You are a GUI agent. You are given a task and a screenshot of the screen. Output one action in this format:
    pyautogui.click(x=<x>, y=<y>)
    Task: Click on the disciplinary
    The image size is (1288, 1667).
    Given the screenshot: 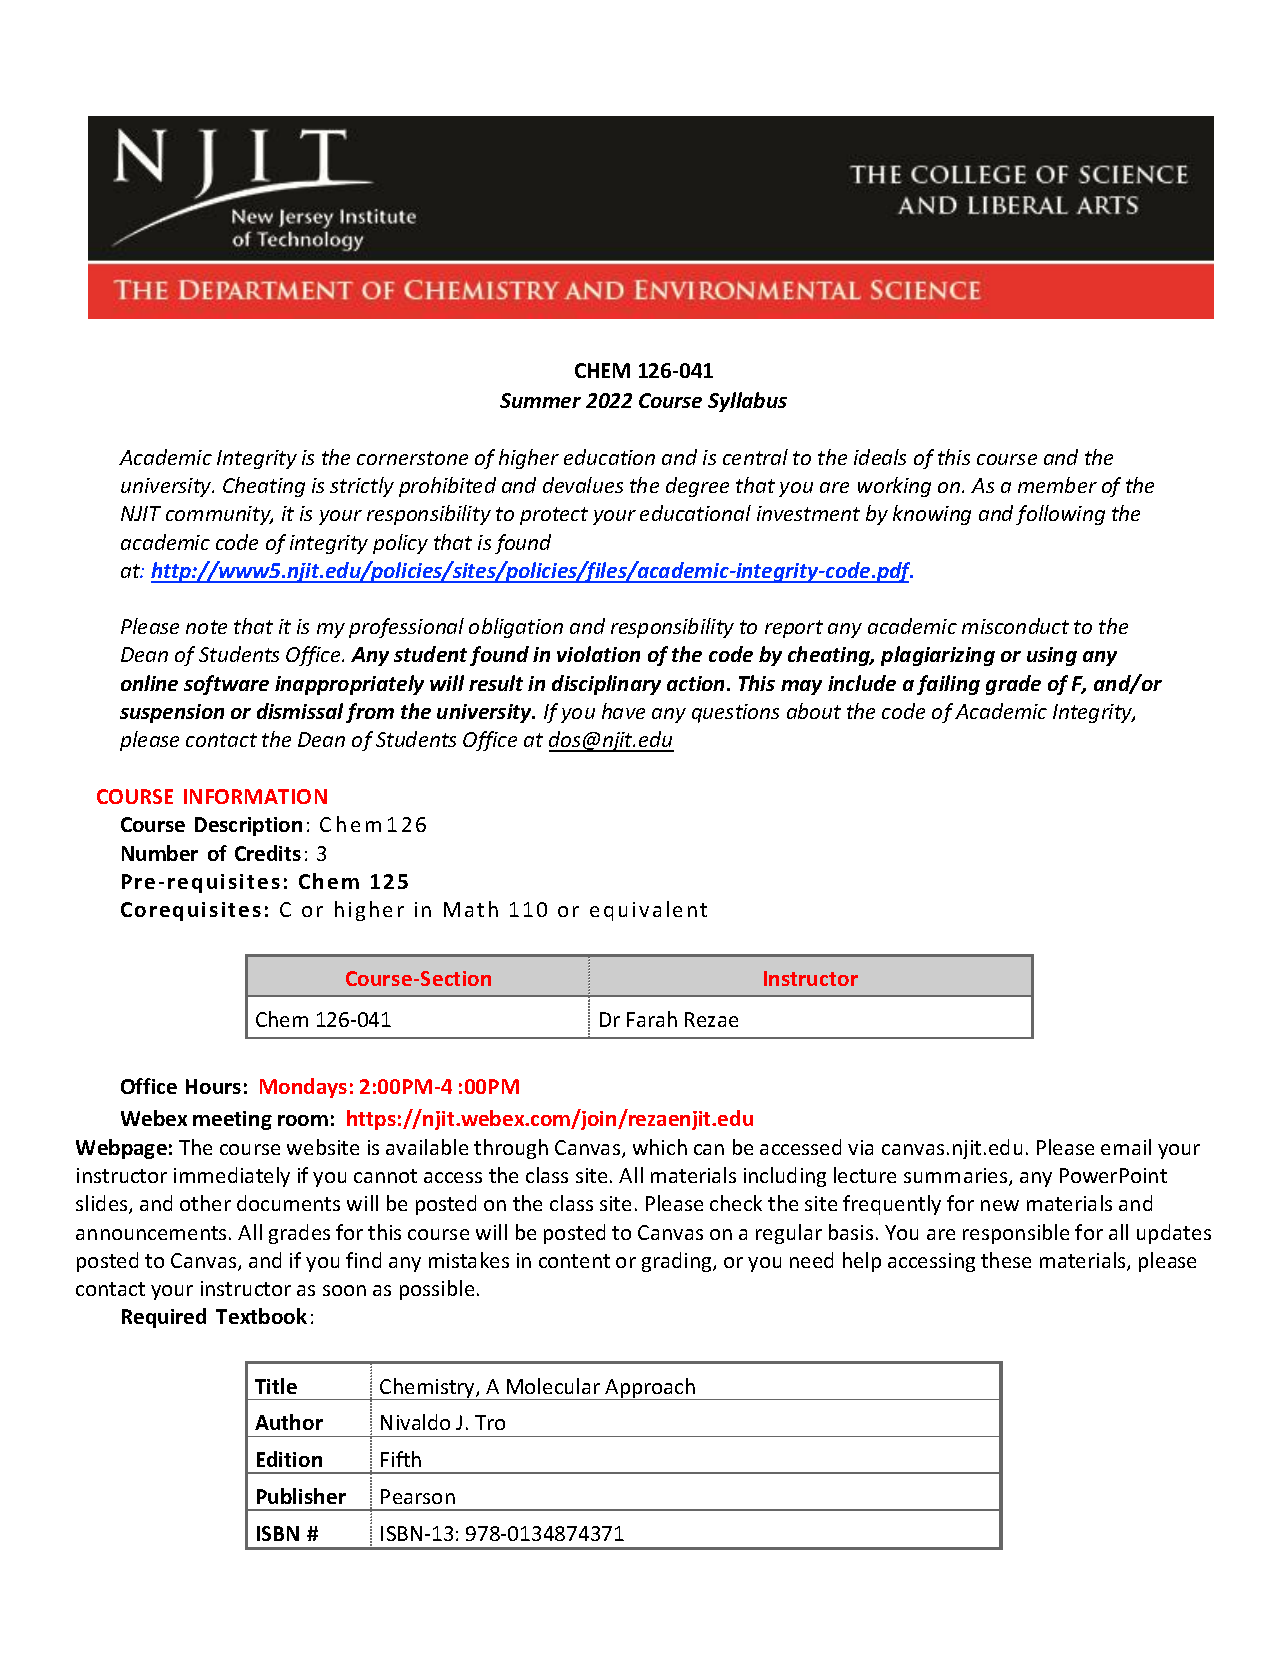 What is the action you would take?
    pyautogui.click(x=606, y=685)
